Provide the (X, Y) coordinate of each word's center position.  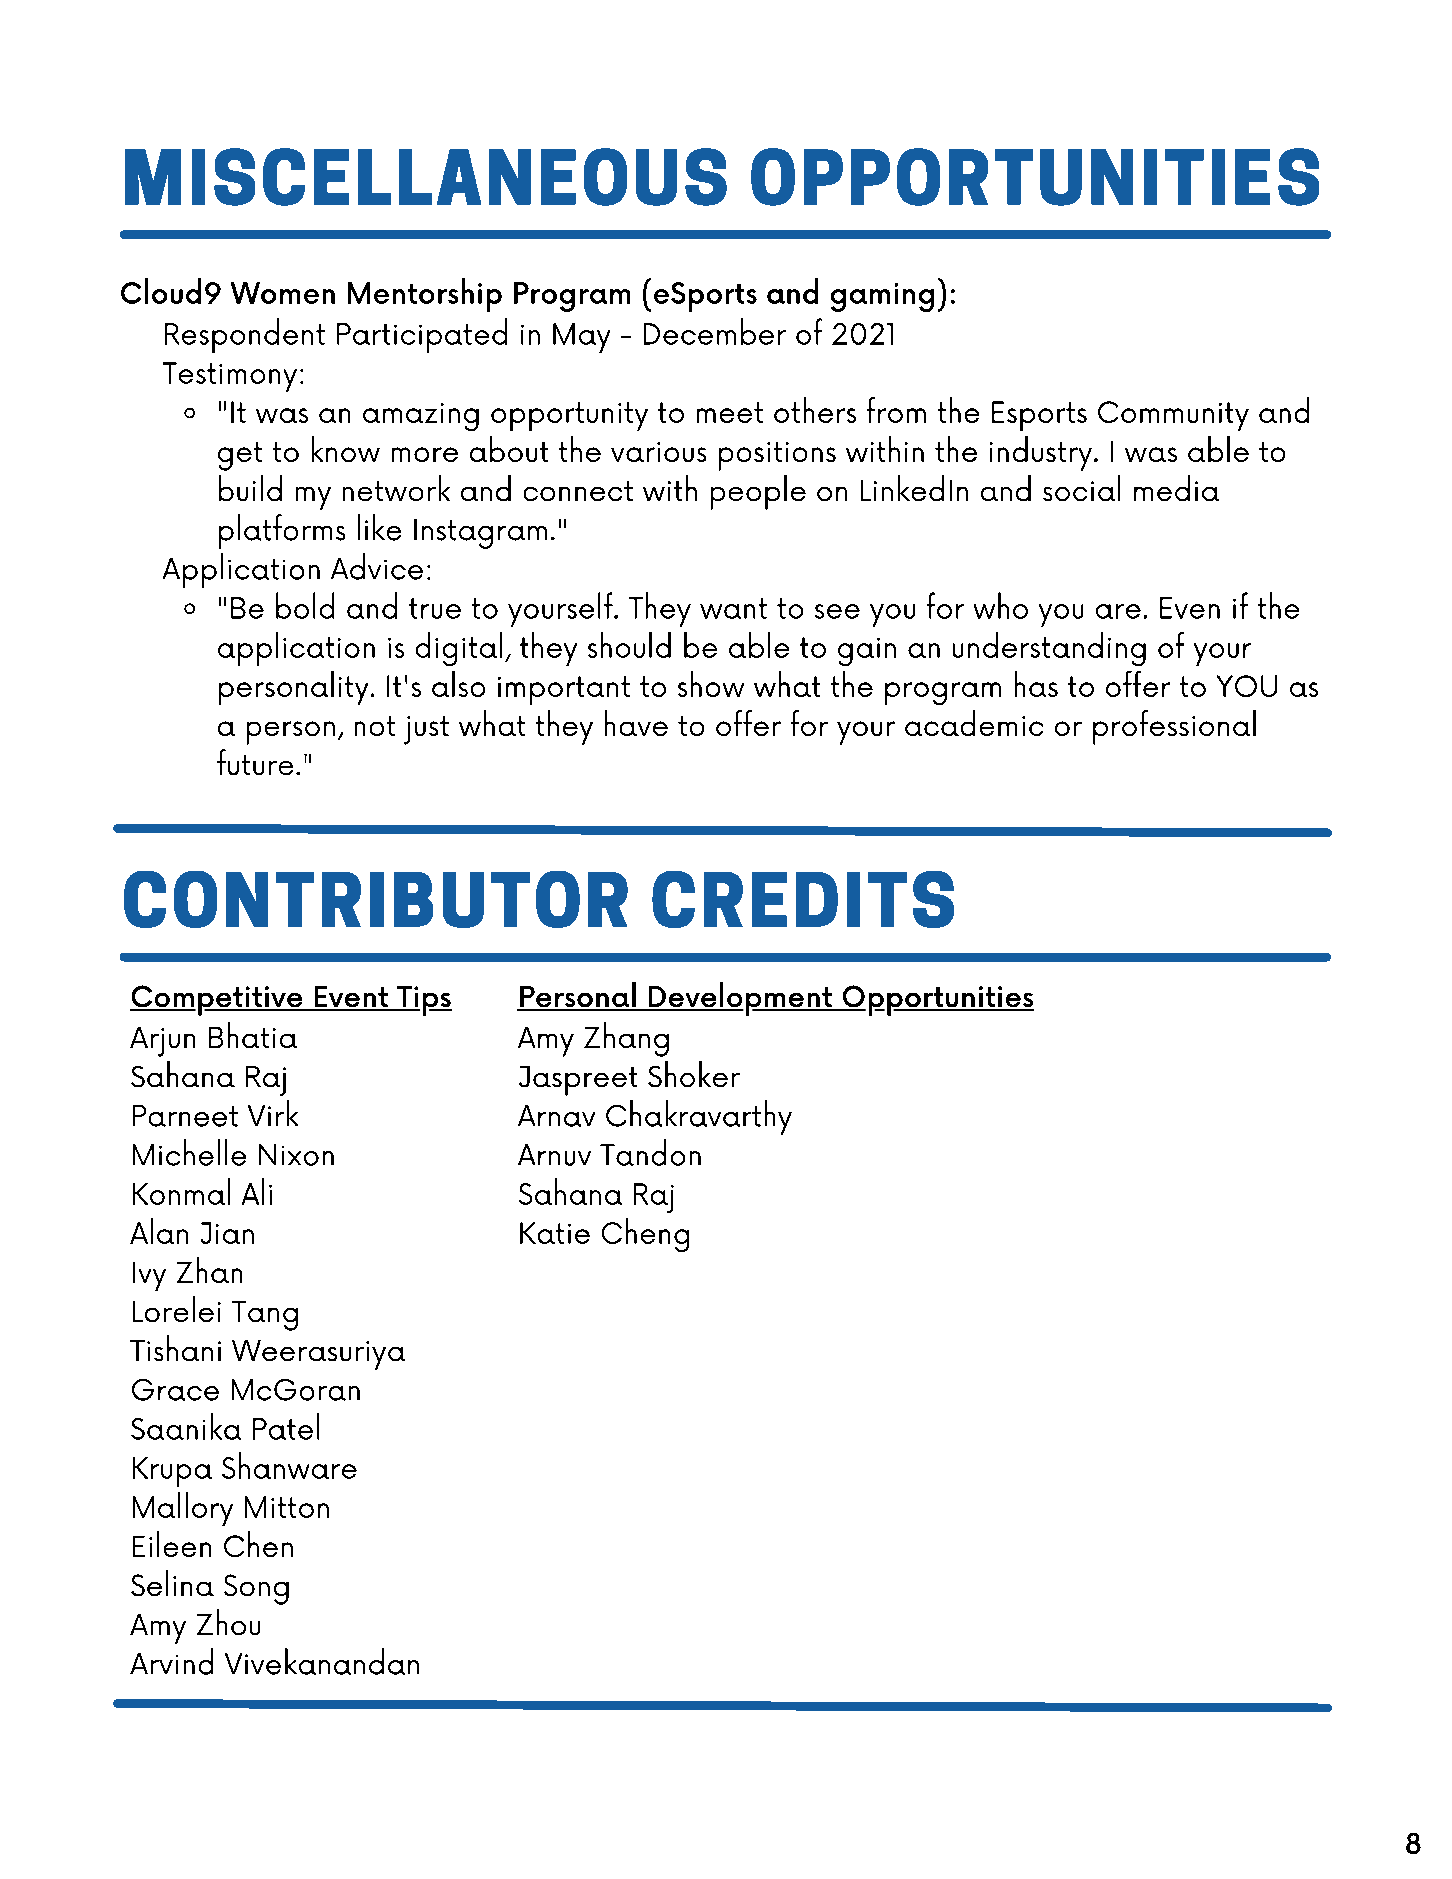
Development (740, 999)
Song (256, 1589)
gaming (882, 297)
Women (283, 293)
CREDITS (803, 899)
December (715, 331)
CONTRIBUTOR (376, 899)
